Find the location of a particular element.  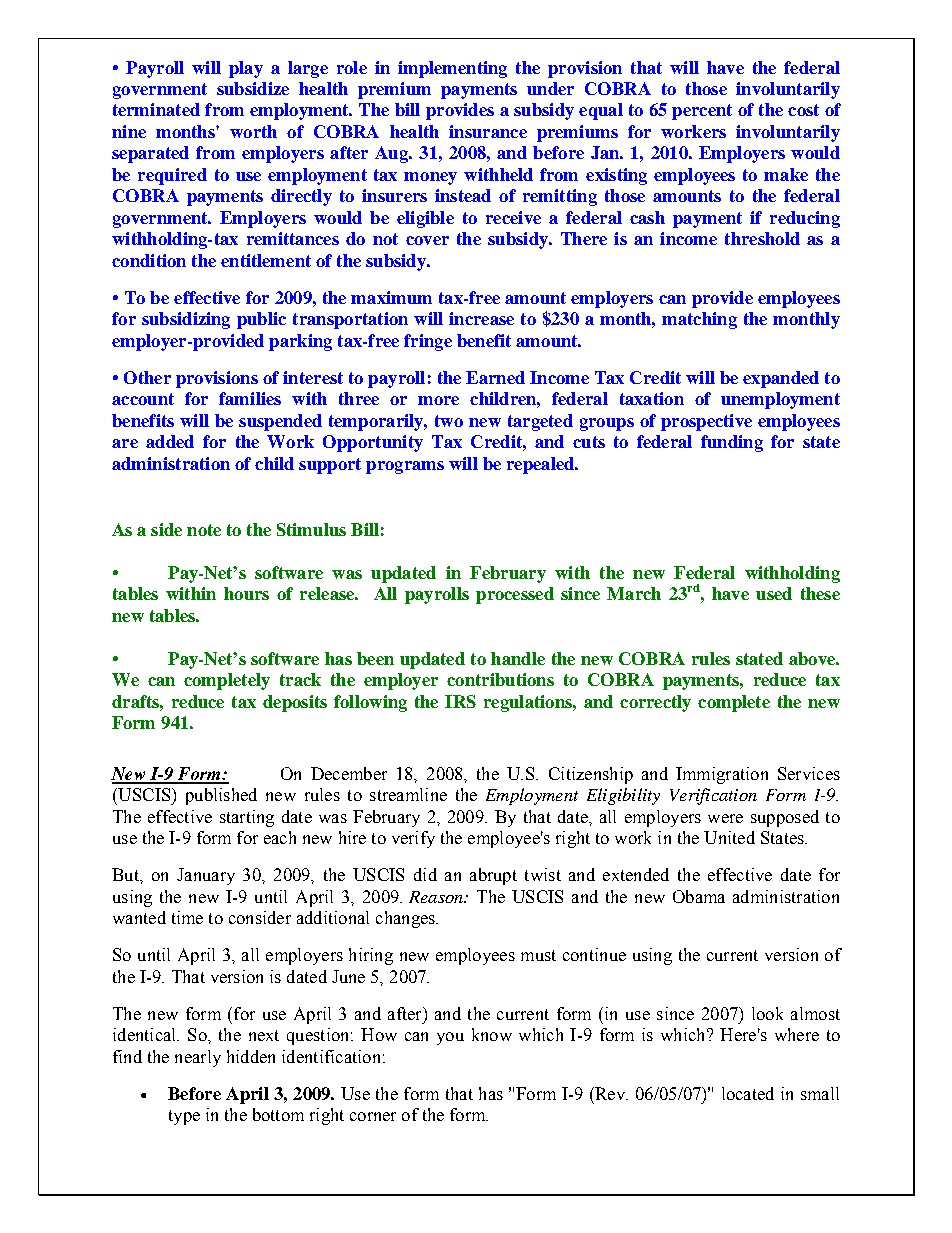

IRS is located at coordinates (460, 701).
